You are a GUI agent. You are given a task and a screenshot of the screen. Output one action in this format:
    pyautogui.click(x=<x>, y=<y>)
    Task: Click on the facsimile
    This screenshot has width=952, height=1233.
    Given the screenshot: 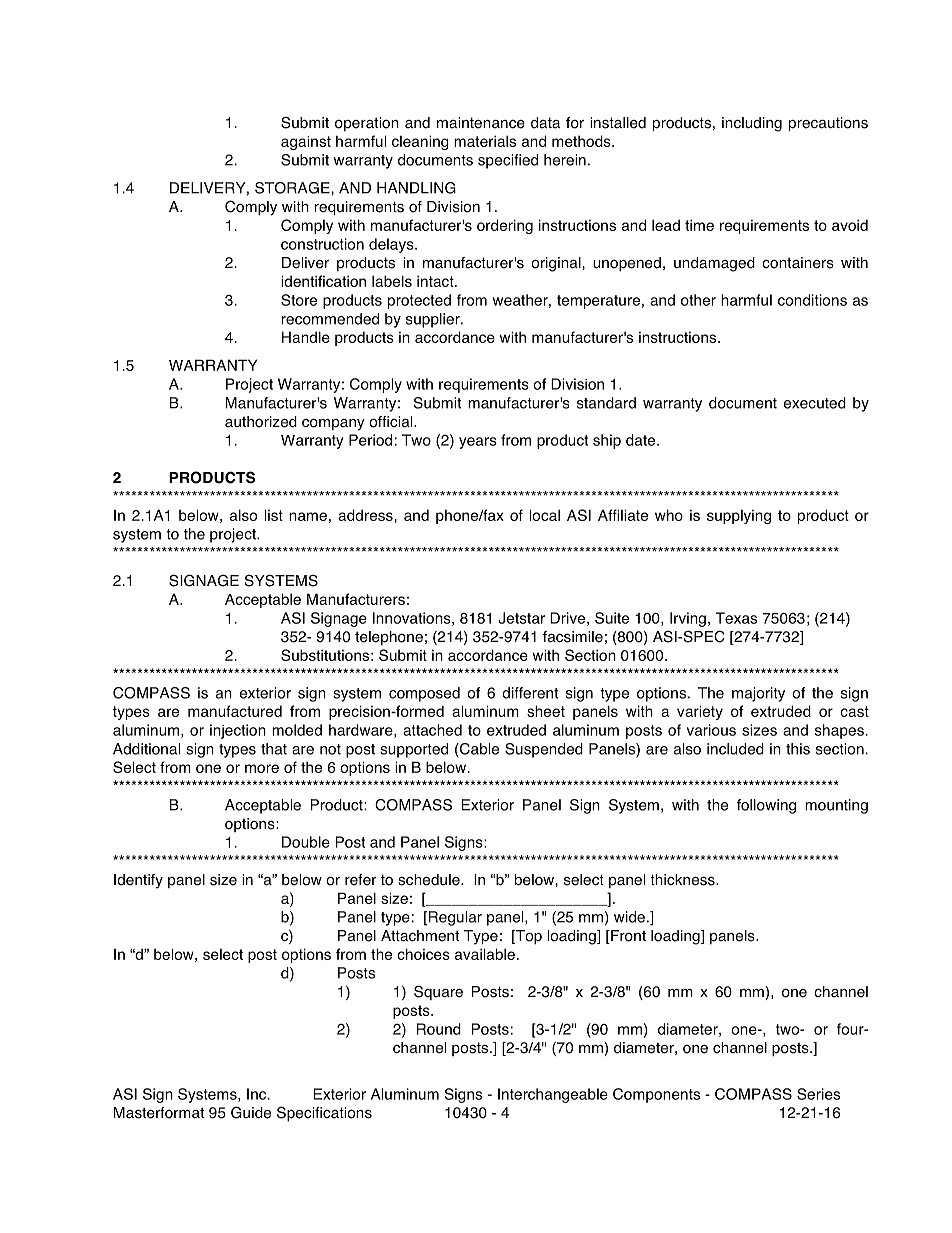 What is the action you would take?
    pyautogui.click(x=573, y=637)
